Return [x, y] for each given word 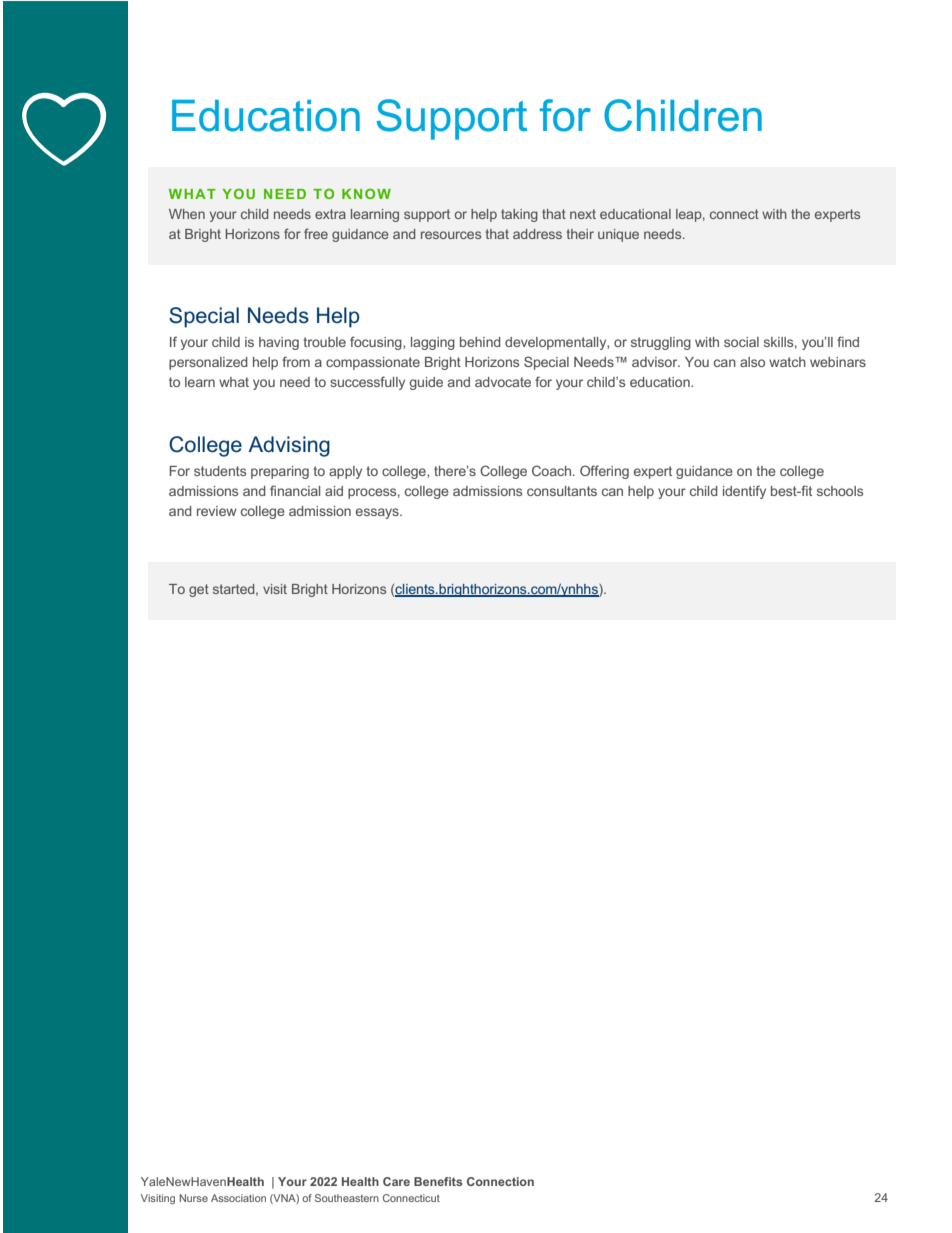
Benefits [438, 1181]
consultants [562, 491]
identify [744, 492]
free [316, 233]
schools [840, 491]
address [537, 234]
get [199, 590]
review [217, 511]
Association [238, 1198]
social [741, 342]
